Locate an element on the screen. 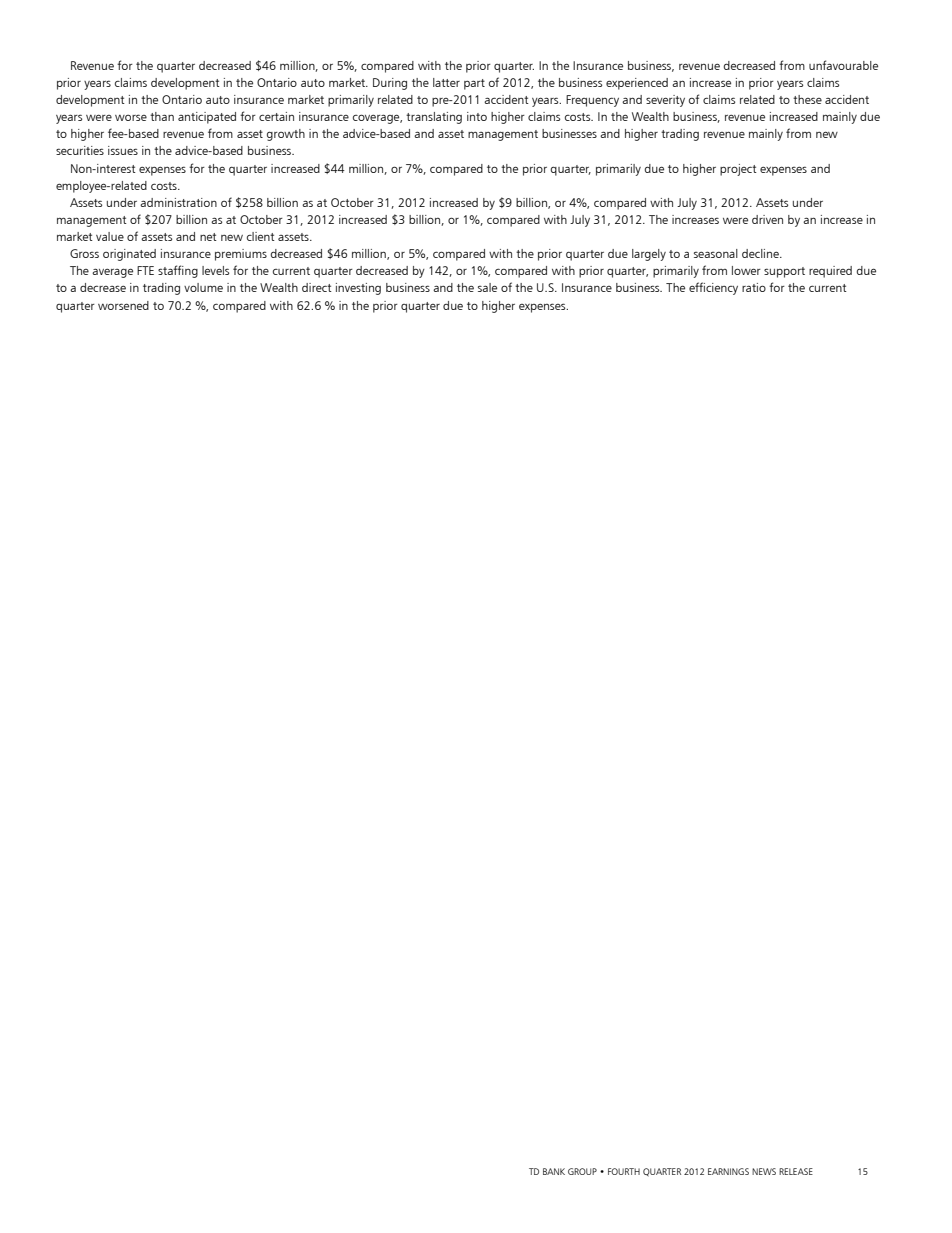  BANK is located at coordinates (554, 1171).
